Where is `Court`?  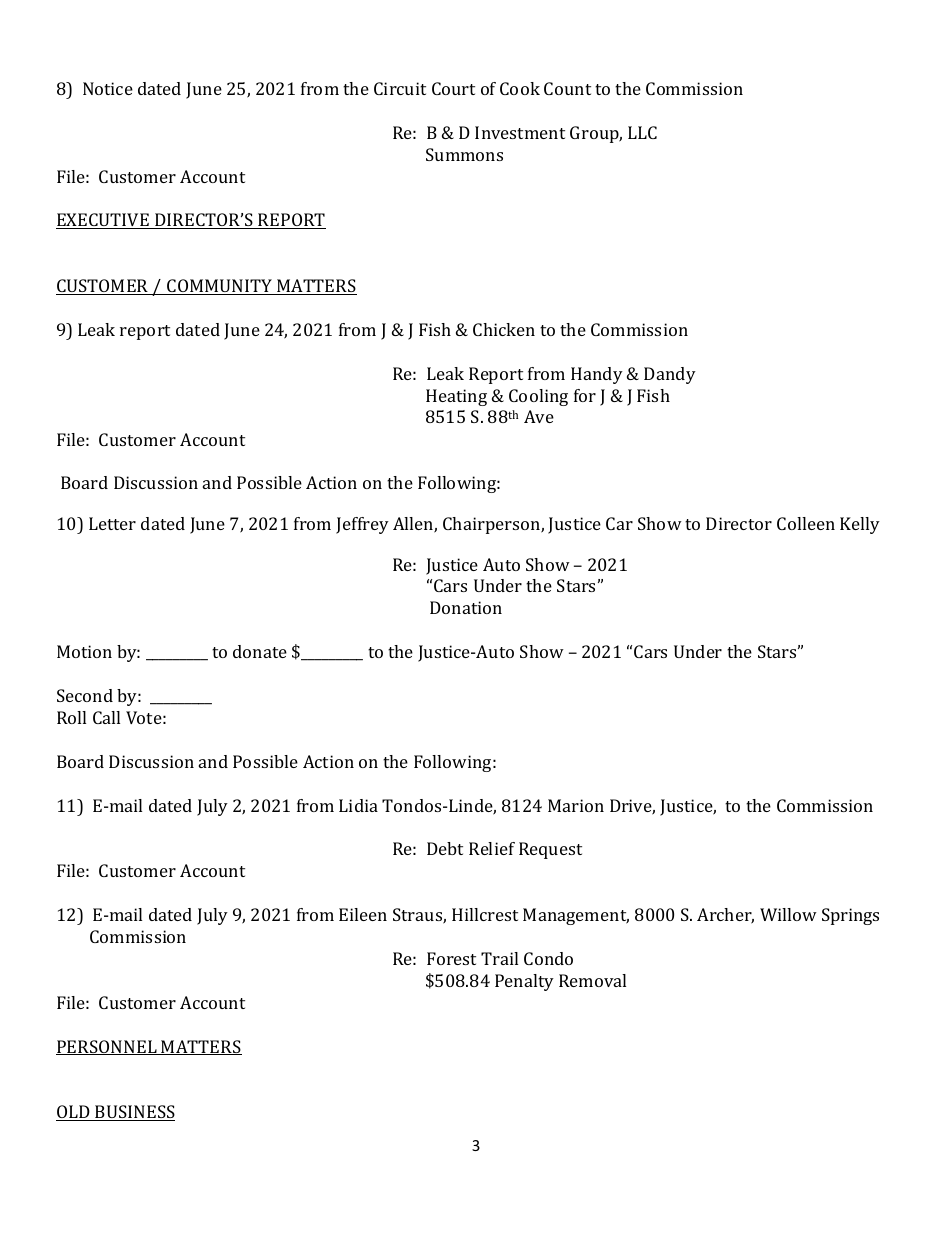
Court is located at coordinates (453, 88).
